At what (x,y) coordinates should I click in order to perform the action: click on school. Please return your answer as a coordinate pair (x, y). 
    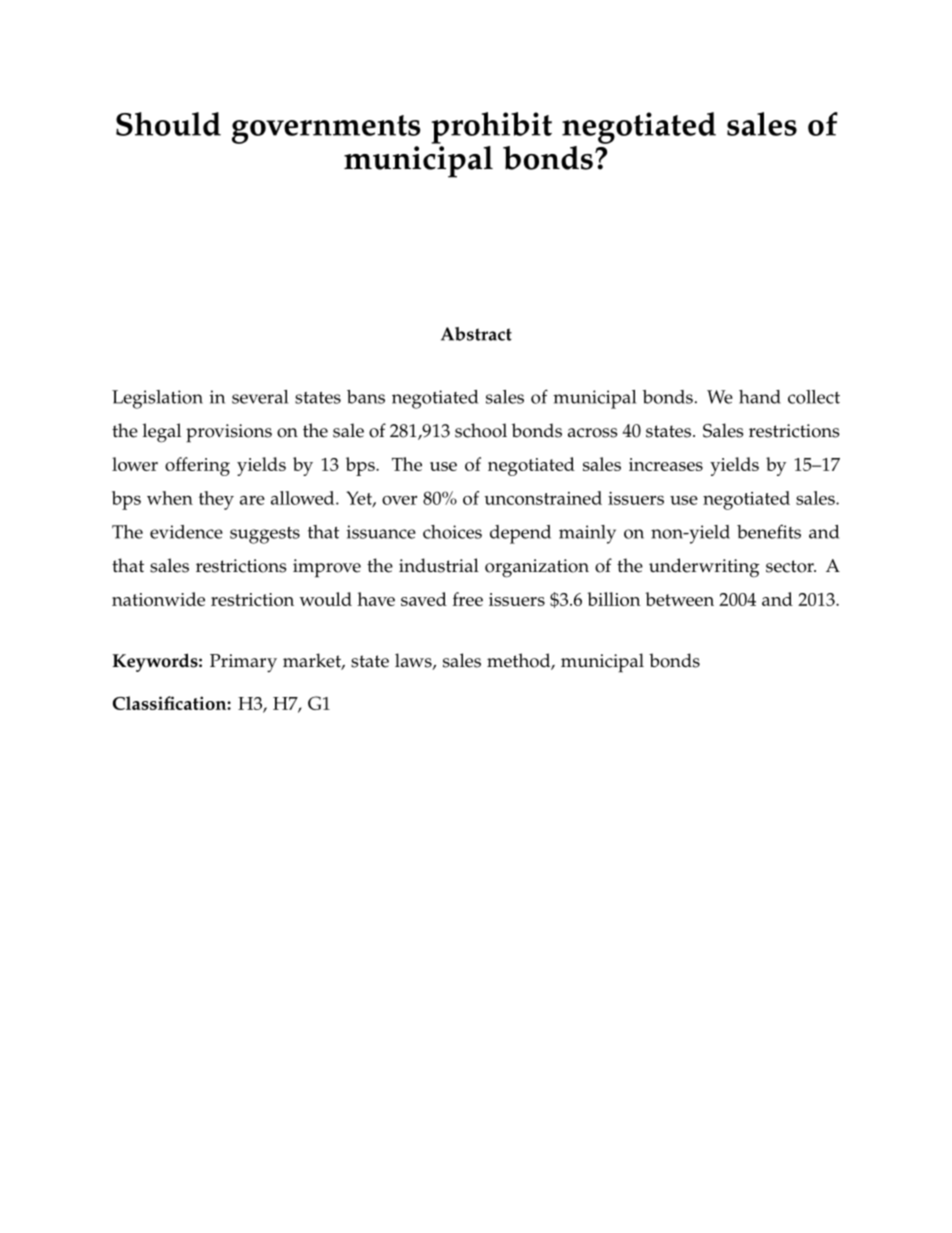
    Looking at the image, I should click on (481, 430).
